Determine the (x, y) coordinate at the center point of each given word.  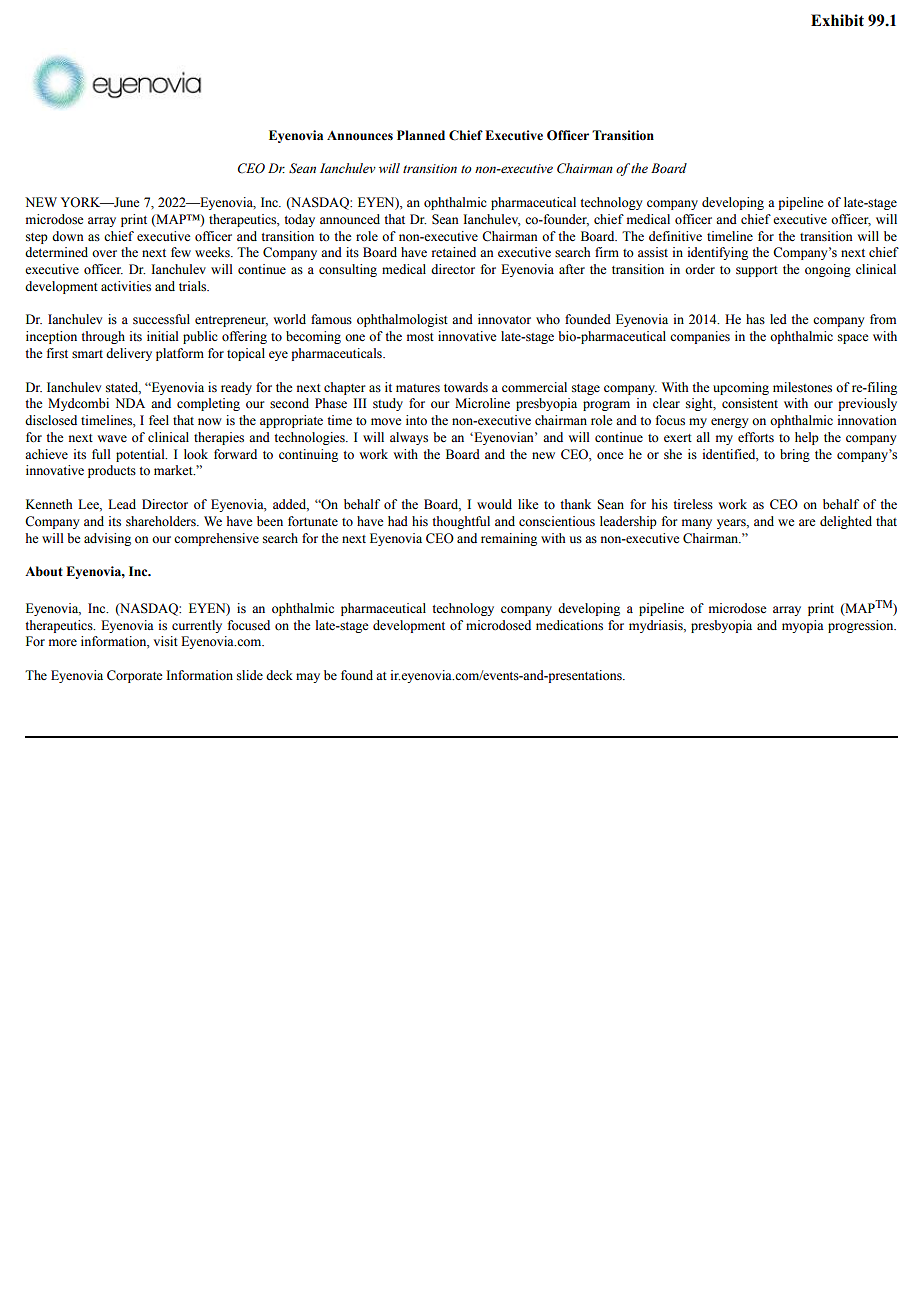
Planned (421, 135)
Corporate (135, 676)
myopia (803, 626)
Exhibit (837, 20)
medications (569, 625)
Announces (360, 136)
